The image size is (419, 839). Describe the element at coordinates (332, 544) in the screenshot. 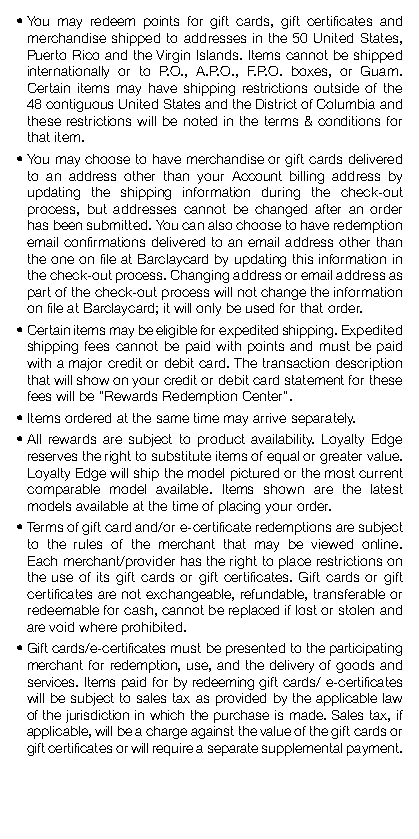

I see `viewed` at that location.
